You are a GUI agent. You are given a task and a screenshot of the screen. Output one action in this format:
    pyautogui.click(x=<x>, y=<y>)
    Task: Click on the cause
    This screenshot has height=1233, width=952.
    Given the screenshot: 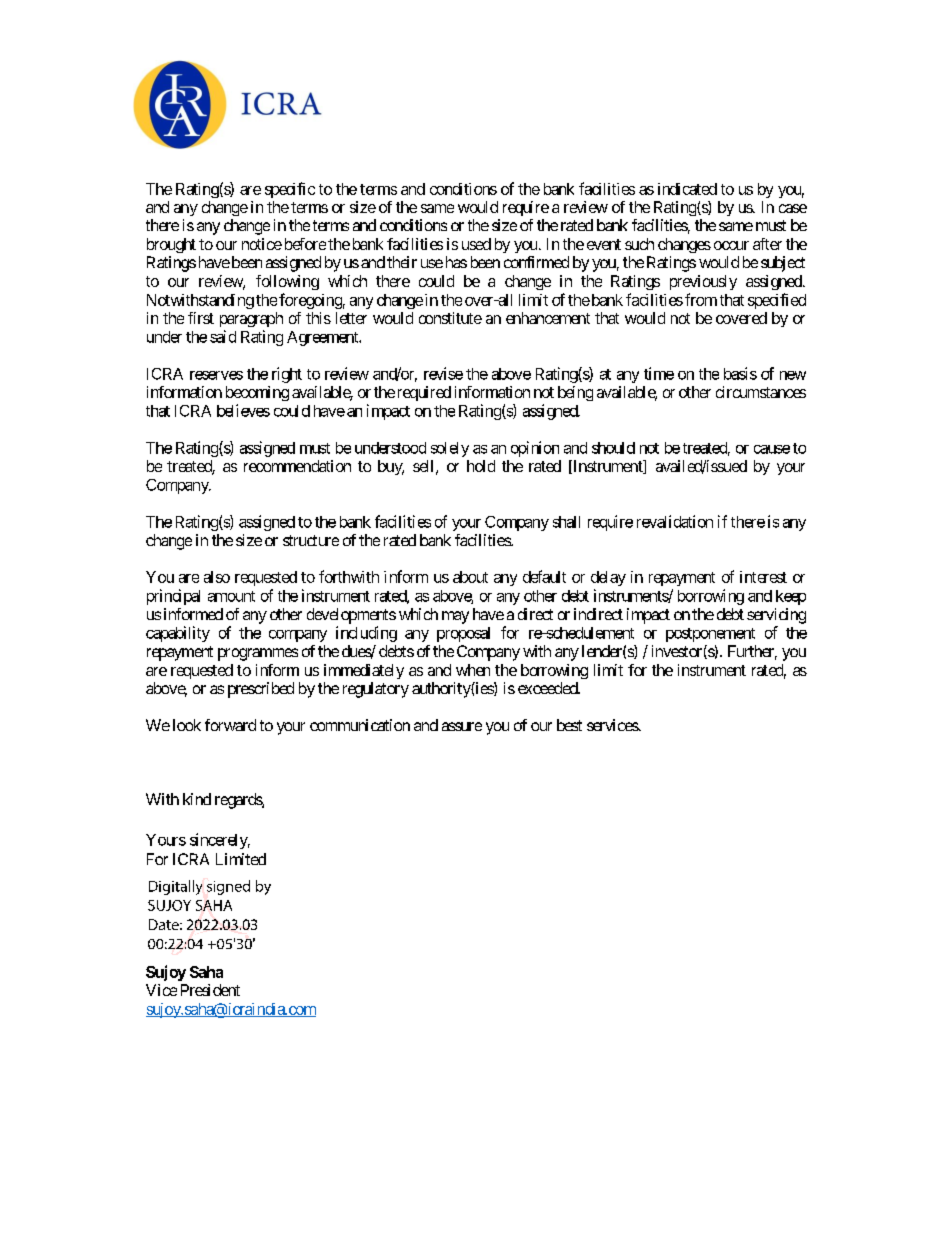 What is the action you would take?
    pyautogui.click(x=772, y=449)
